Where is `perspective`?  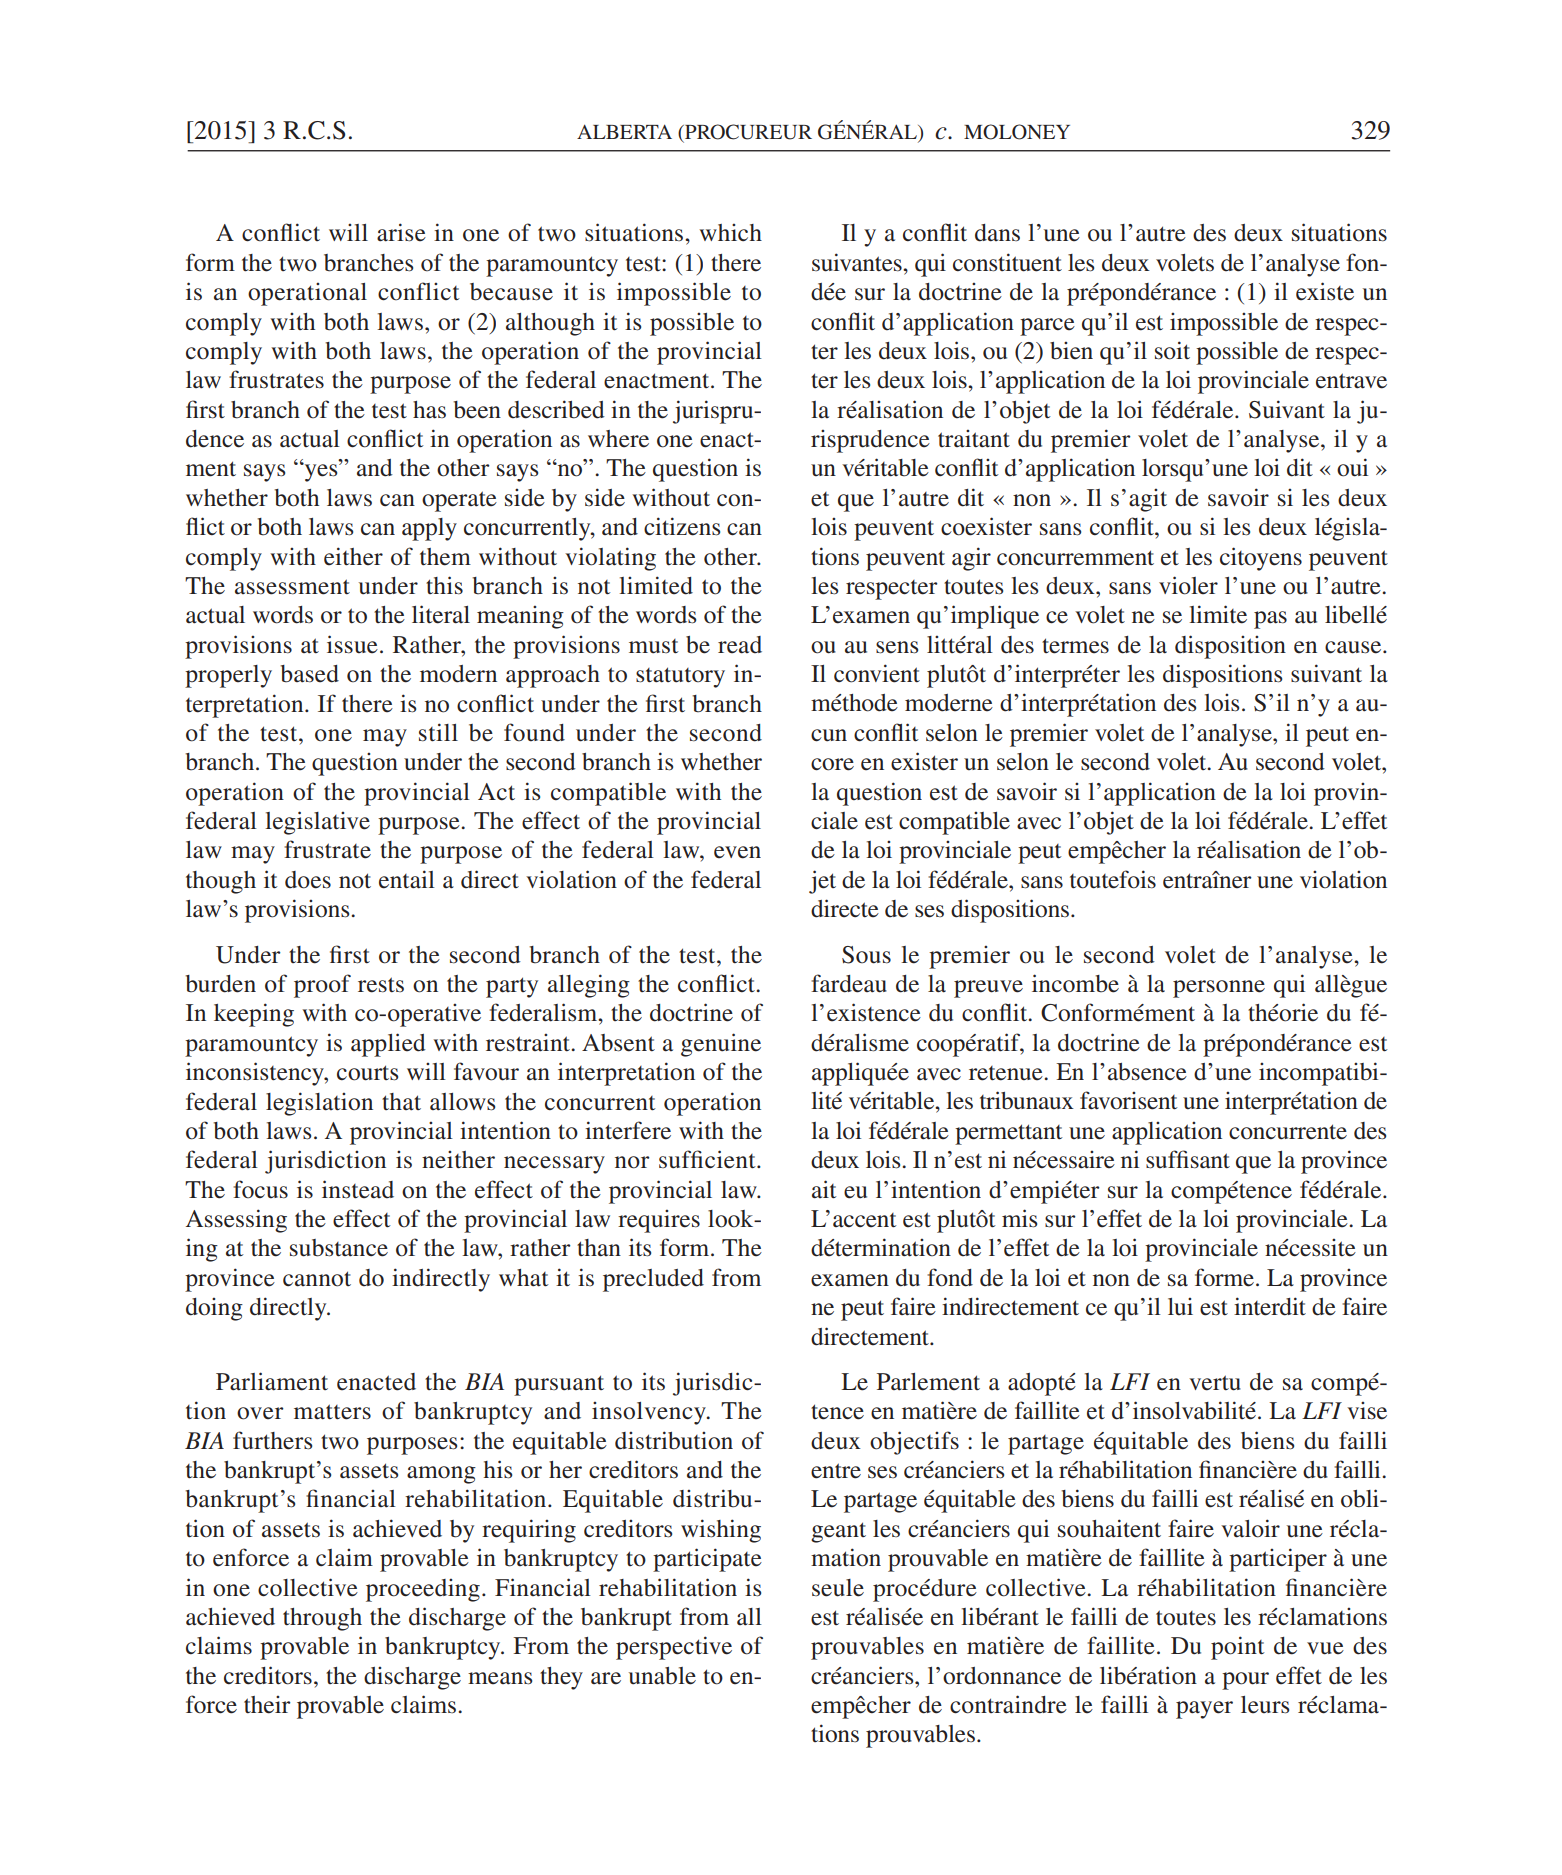
perspective is located at coordinates (674, 1648).
